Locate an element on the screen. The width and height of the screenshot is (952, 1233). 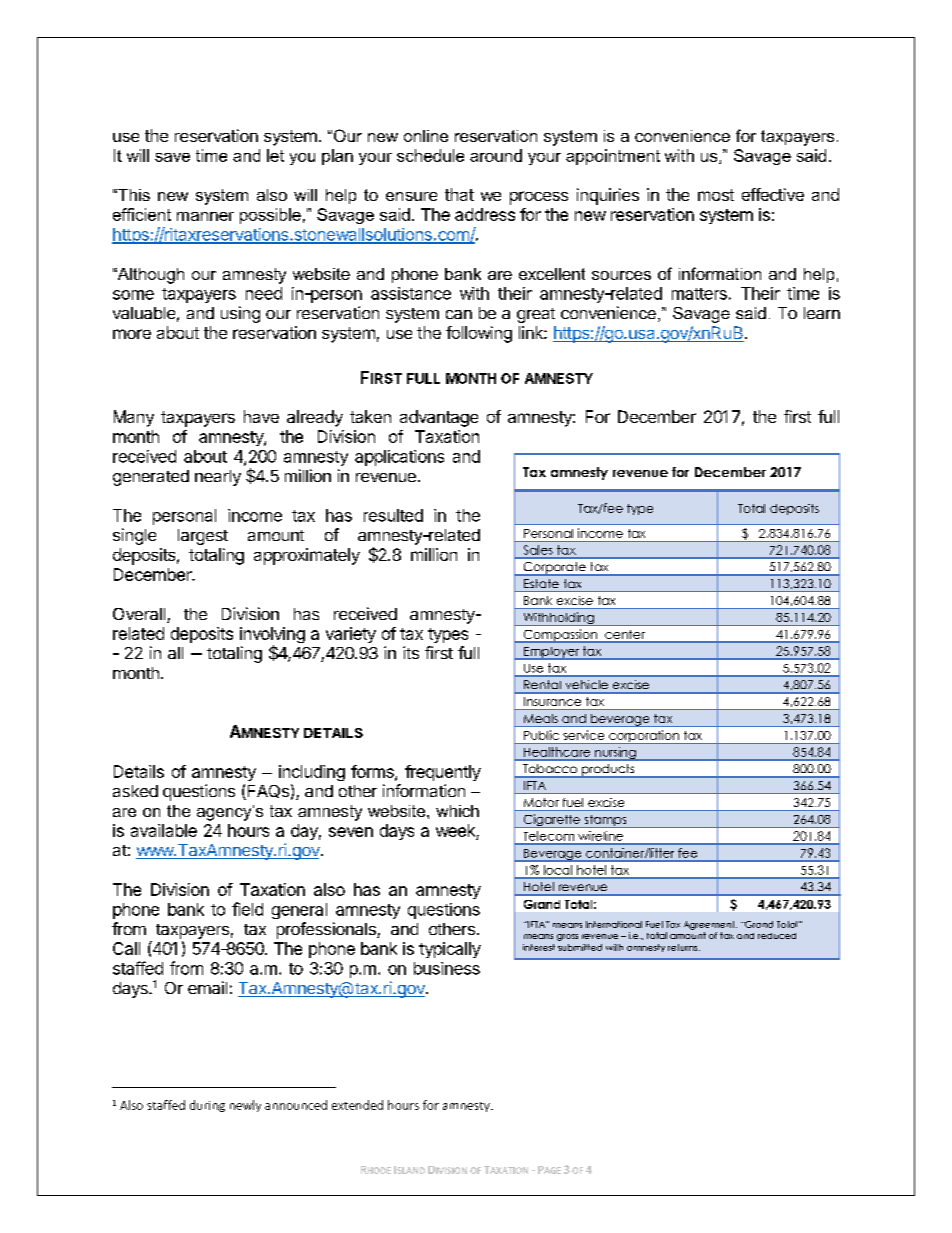
asked is located at coordinates (135, 791).
